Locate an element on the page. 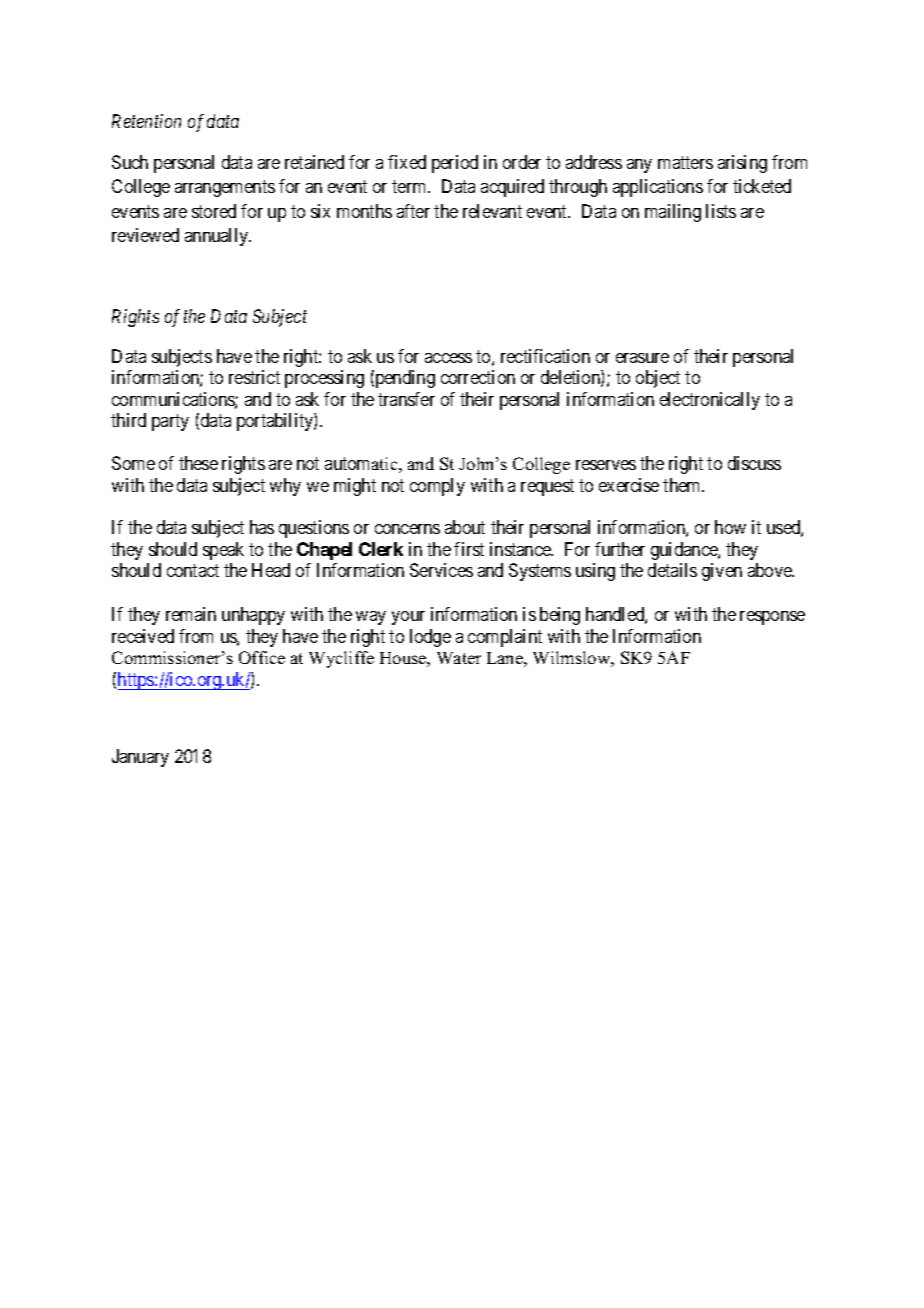 This image has width=924, height=1308. Retention is located at coordinates (146, 121).
